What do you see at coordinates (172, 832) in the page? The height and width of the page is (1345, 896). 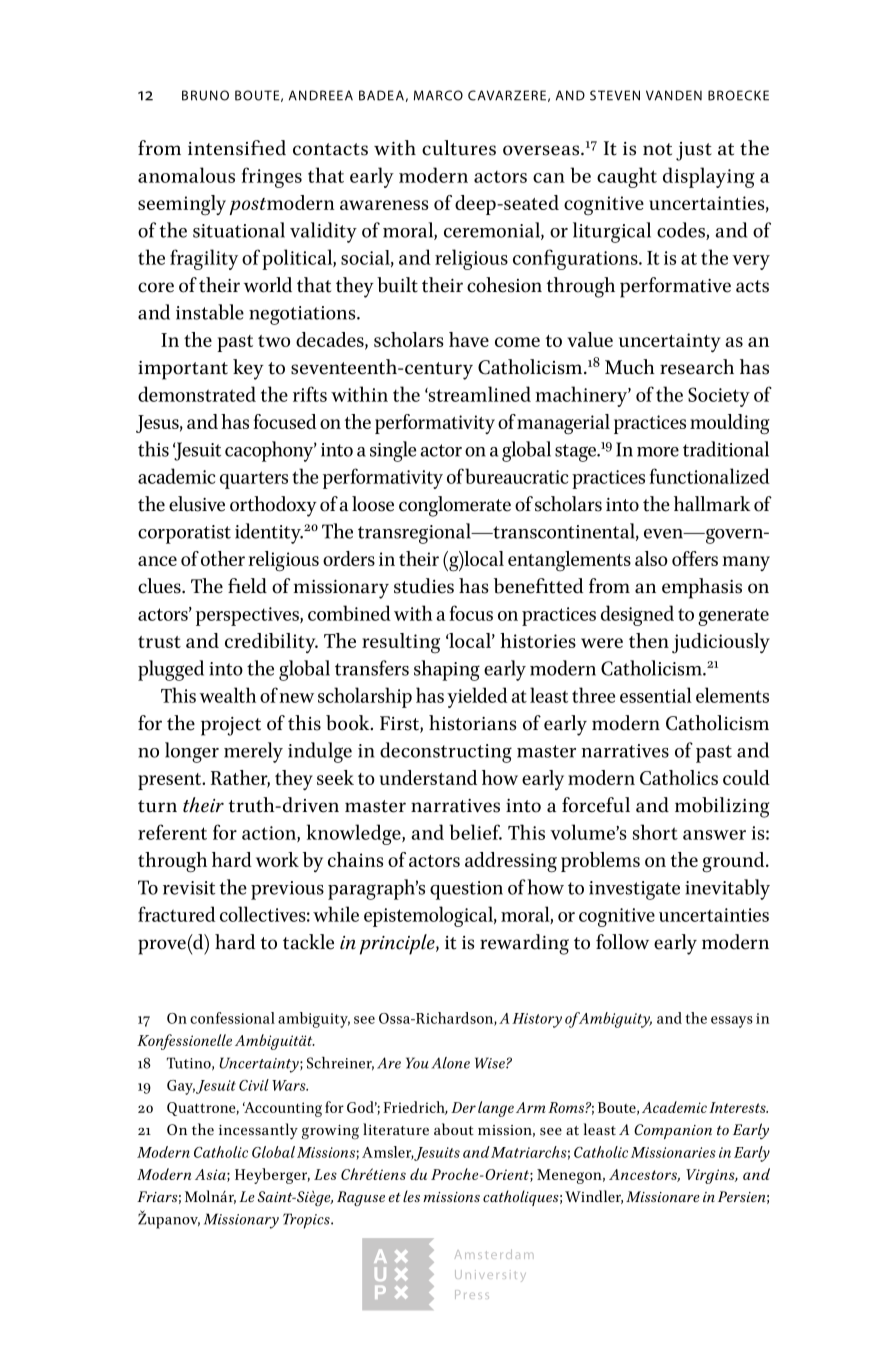 I see `referent` at bounding box center [172, 832].
